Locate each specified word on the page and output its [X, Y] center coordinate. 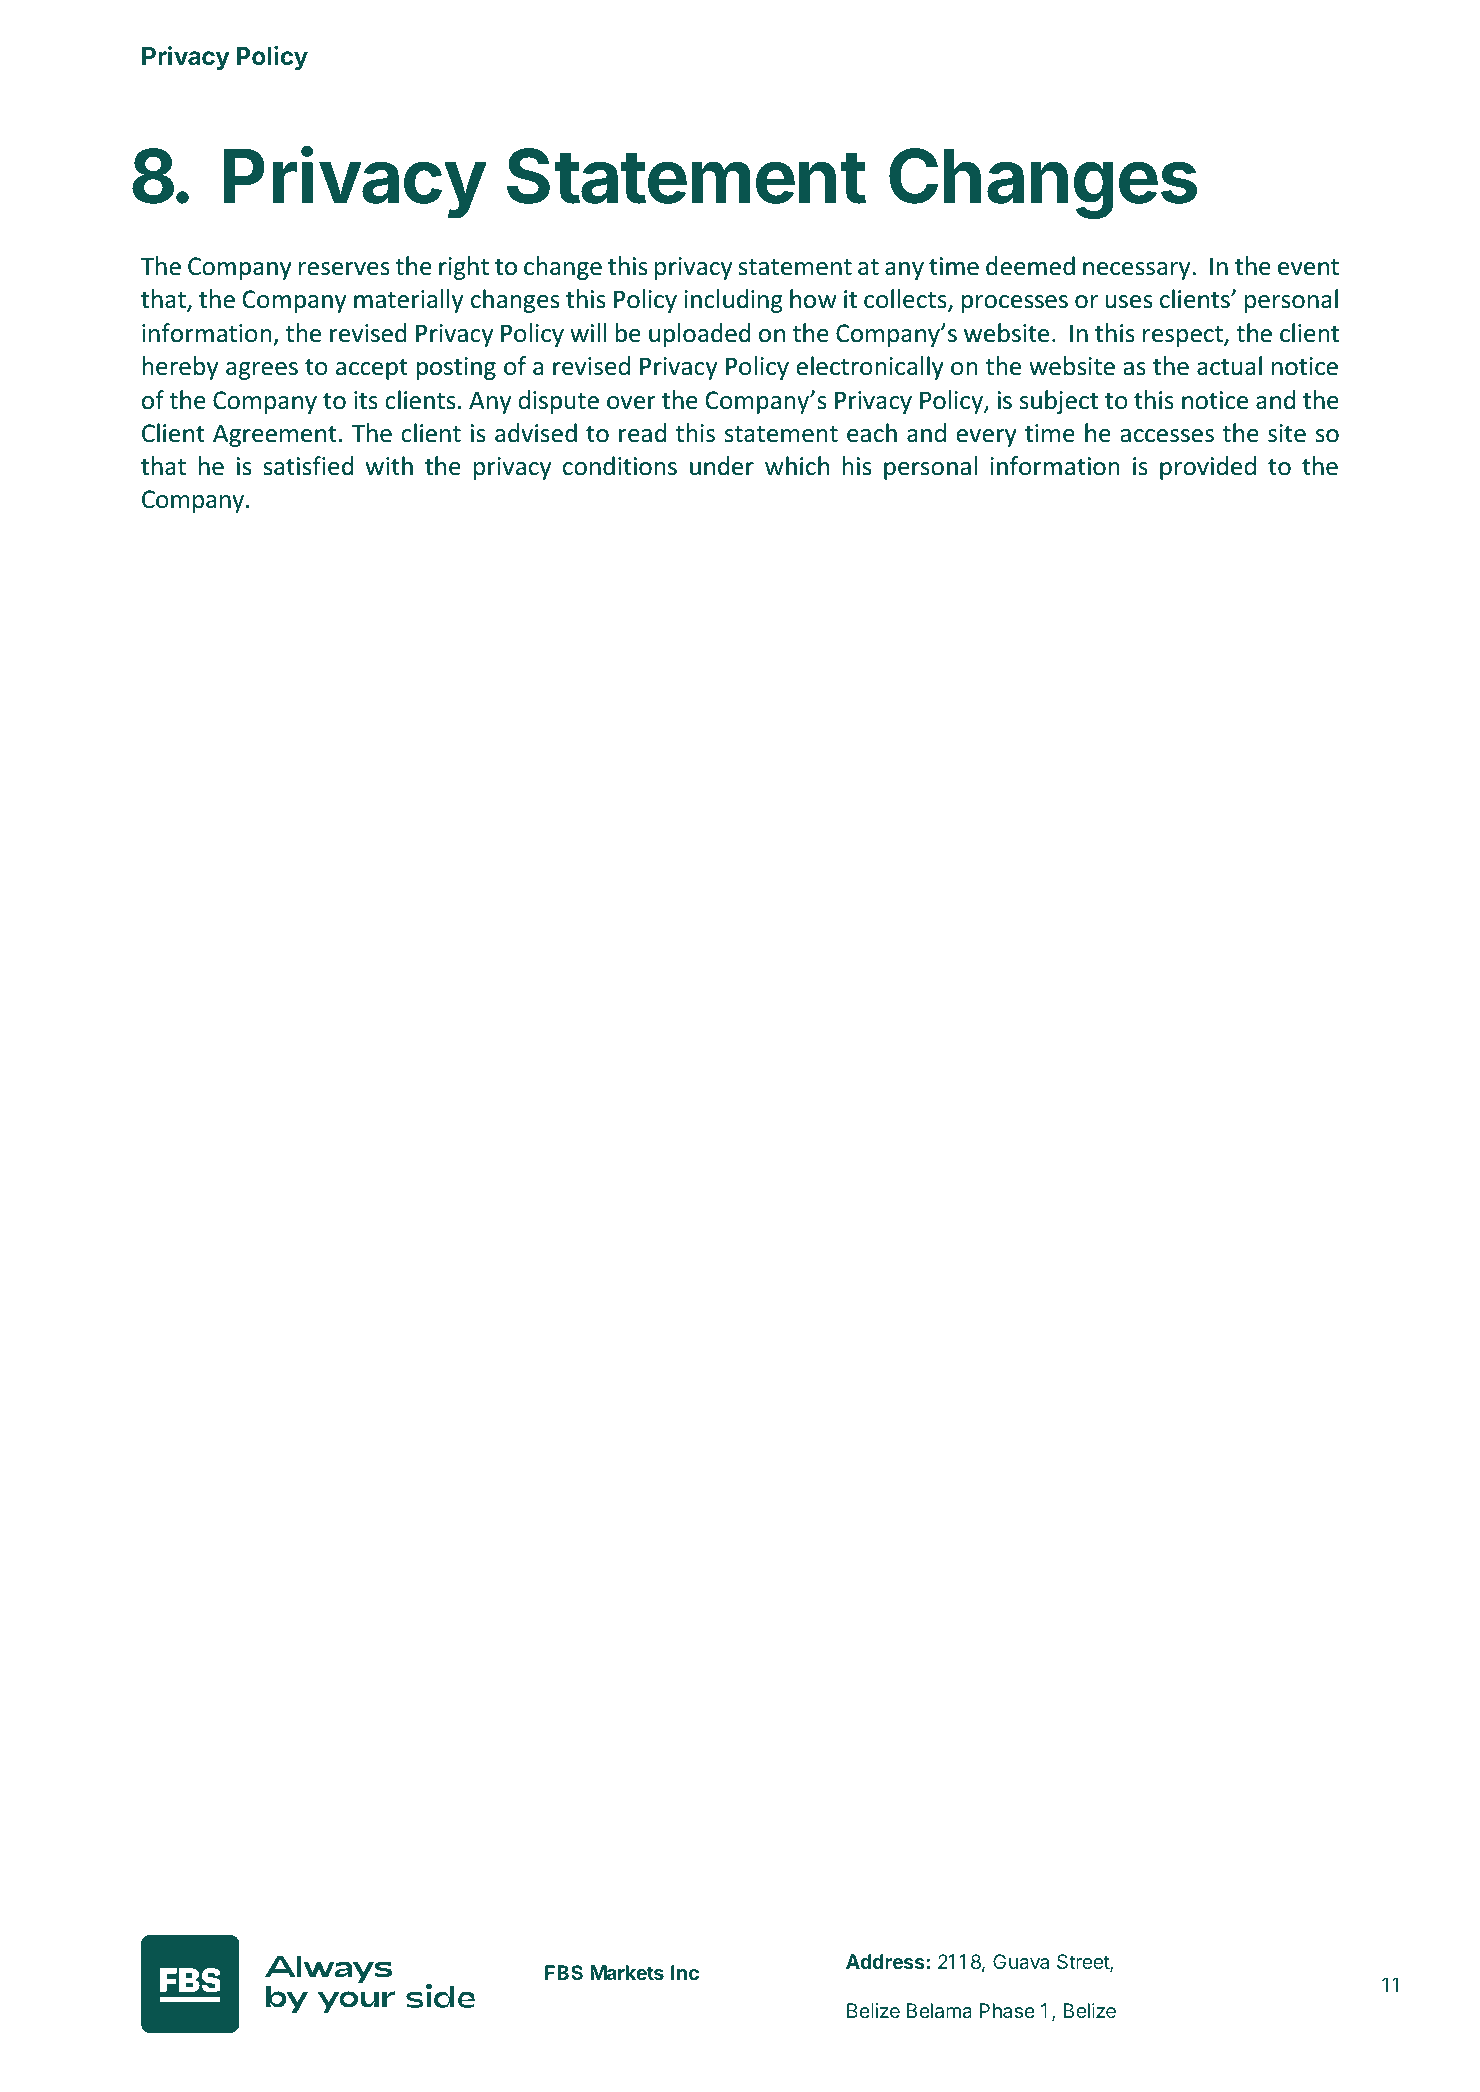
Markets [627, 1972]
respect [1184, 336]
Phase [1007, 2010]
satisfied [308, 466]
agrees [262, 371]
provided [1208, 468]
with [389, 466]
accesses [1167, 436]
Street [1084, 1963]
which [797, 466]
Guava [1021, 1961]
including [733, 301]
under [722, 466]
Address [886, 1961]
